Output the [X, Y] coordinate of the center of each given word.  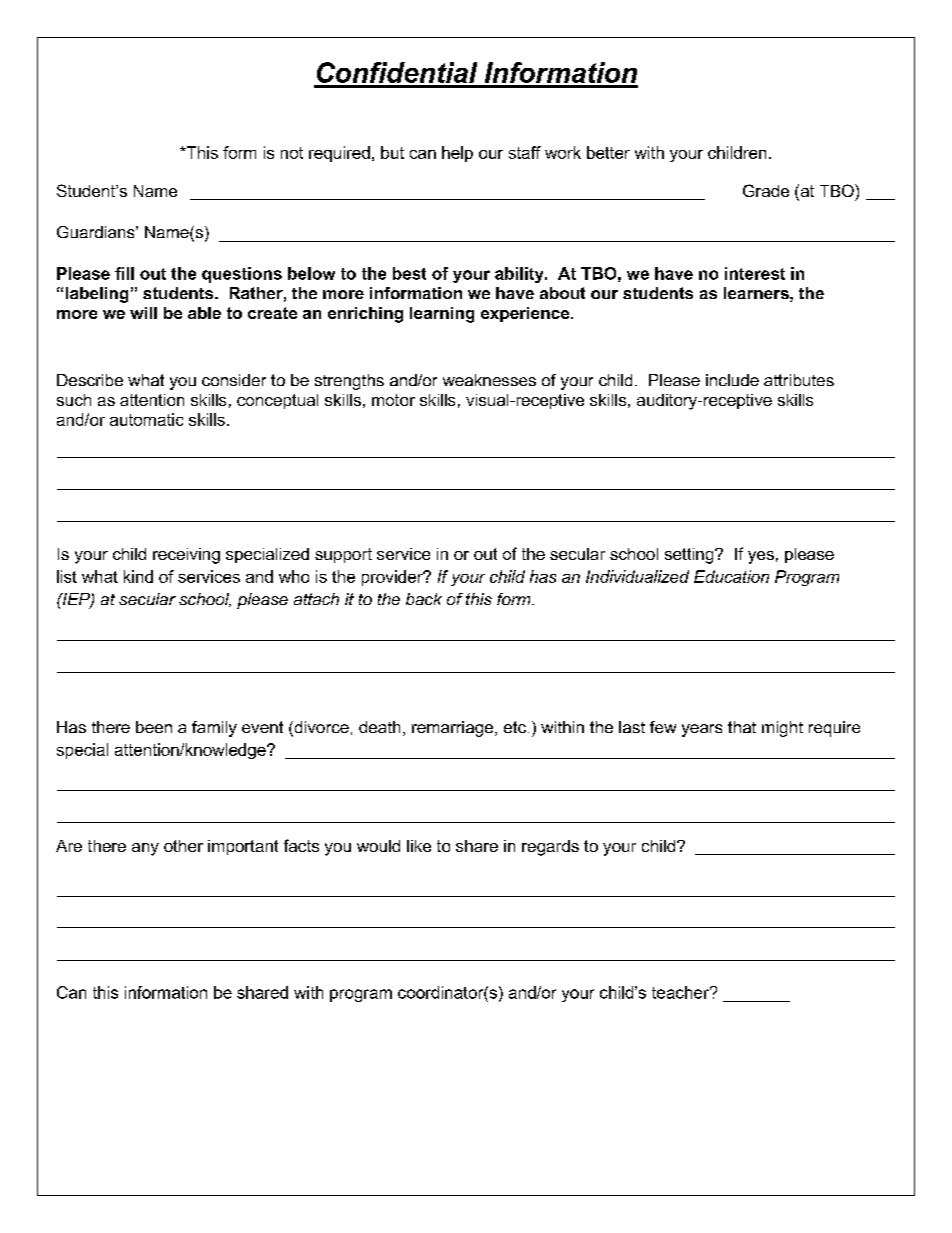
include [732, 380]
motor [393, 400]
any [145, 849]
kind [138, 576]
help [457, 154]
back [424, 599]
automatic [146, 419]
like [419, 846]
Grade [766, 190]
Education [731, 576]
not [292, 153]
